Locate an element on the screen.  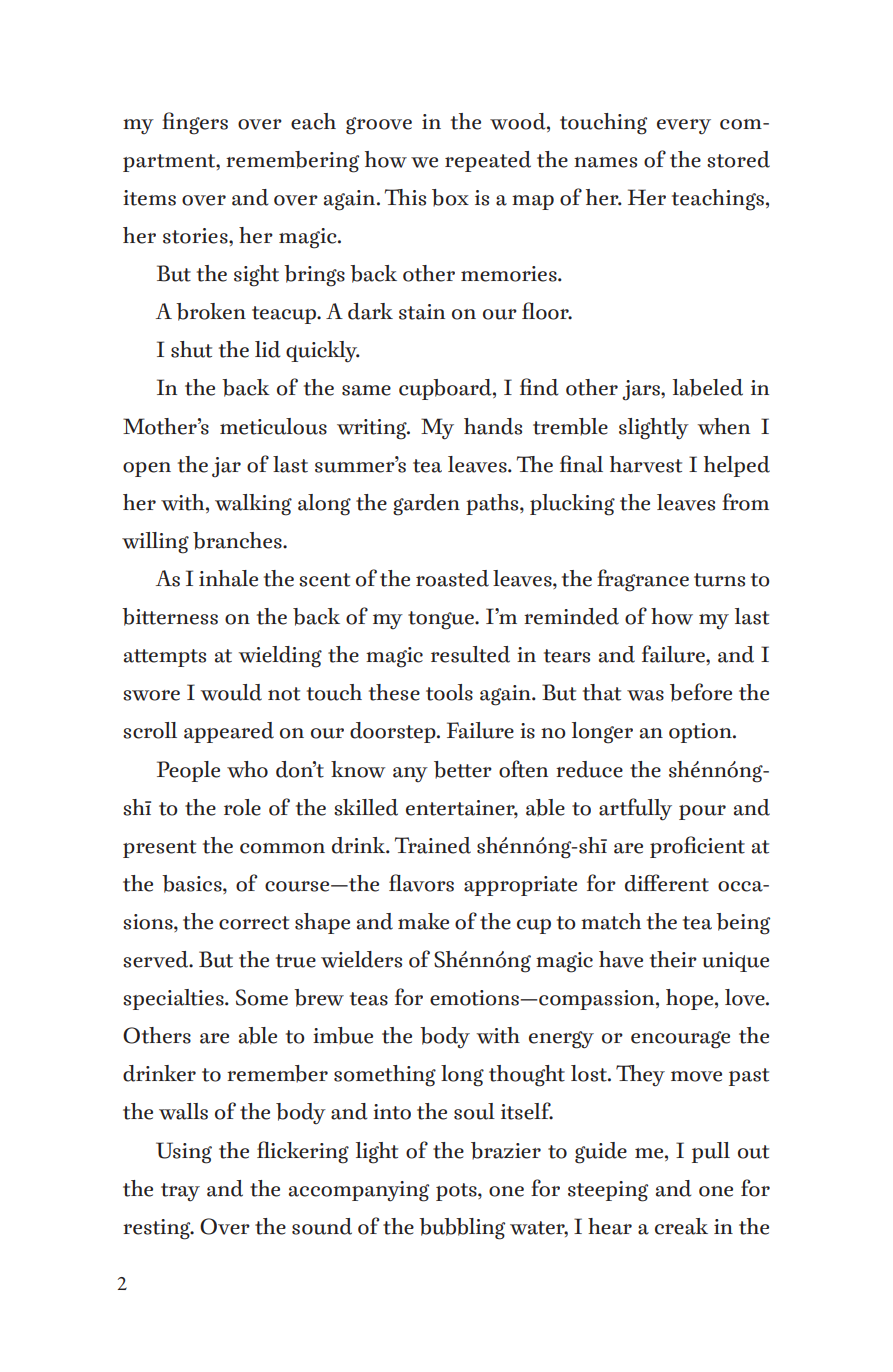
meticulous is located at coordinates (273, 426).
